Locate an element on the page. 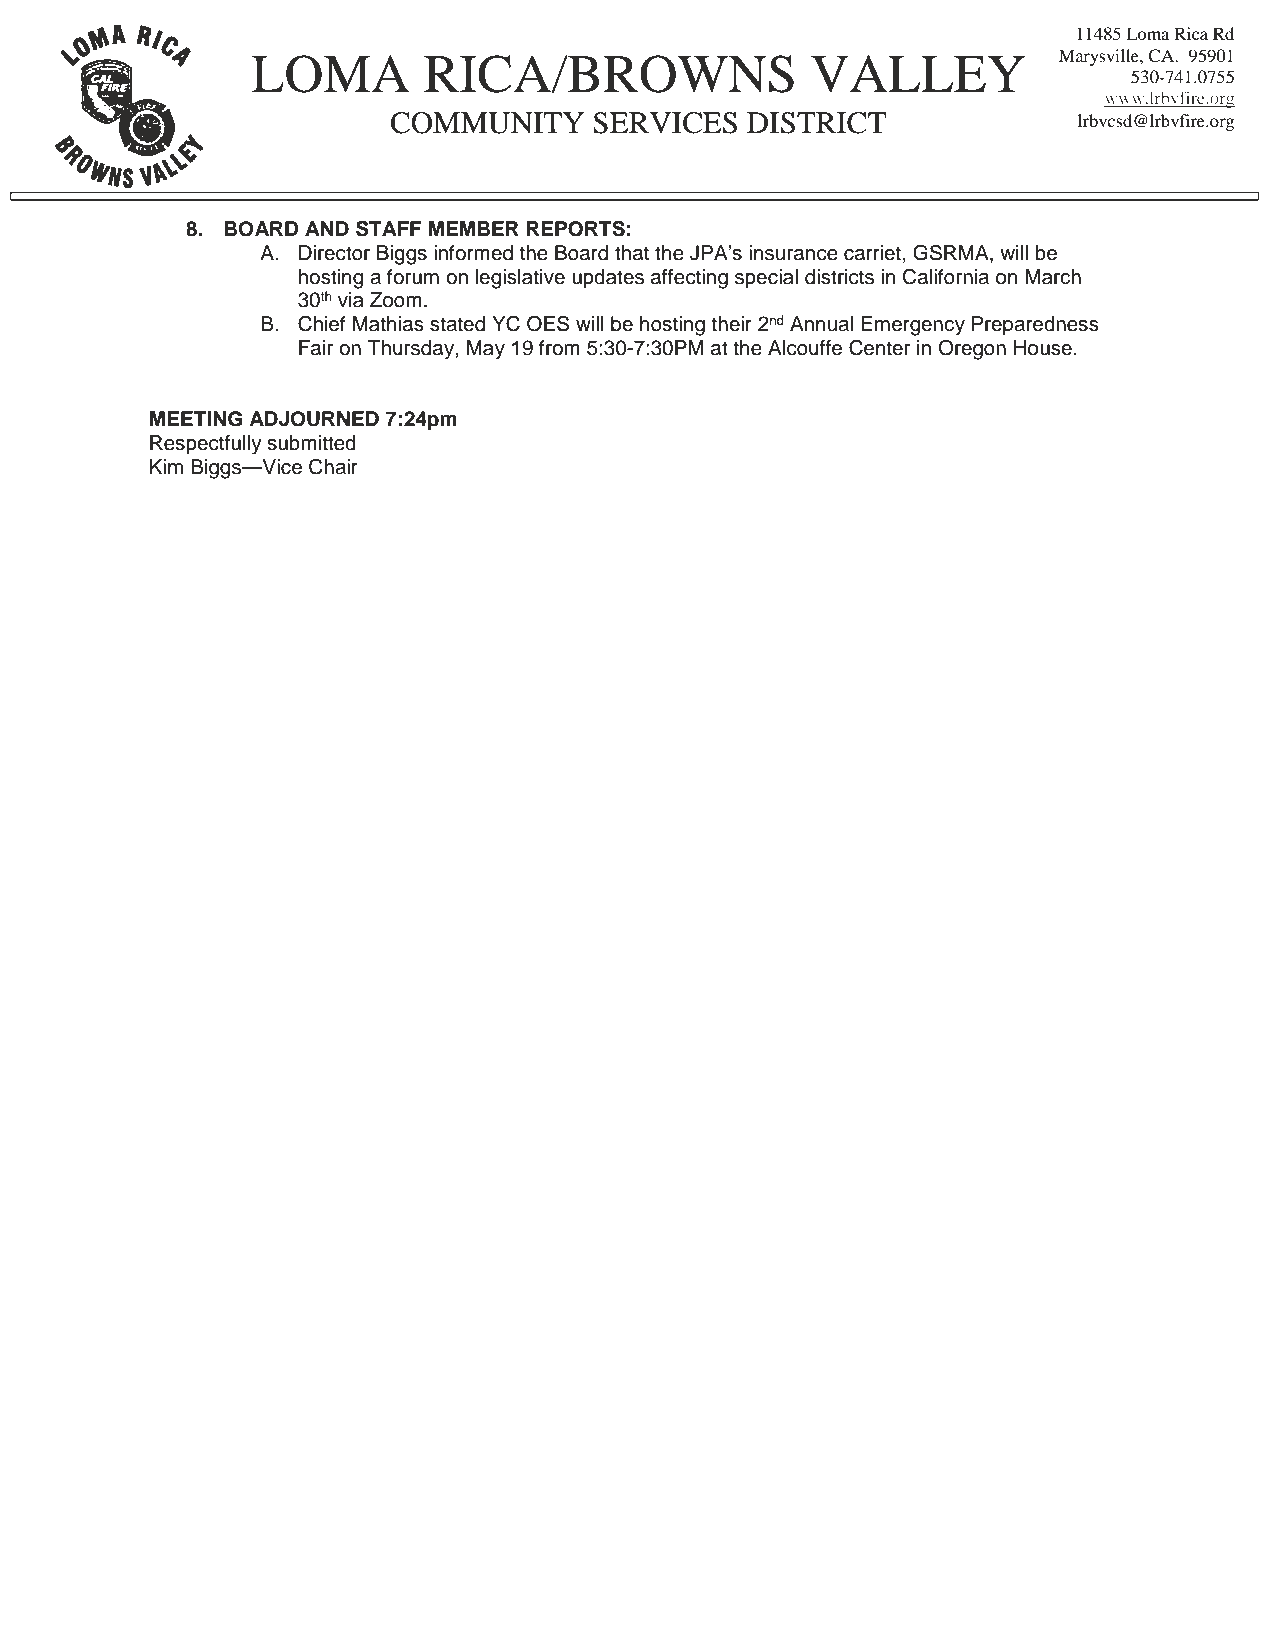 This image has height=1638, width=1266. VALLEY is located at coordinates (918, 74).
